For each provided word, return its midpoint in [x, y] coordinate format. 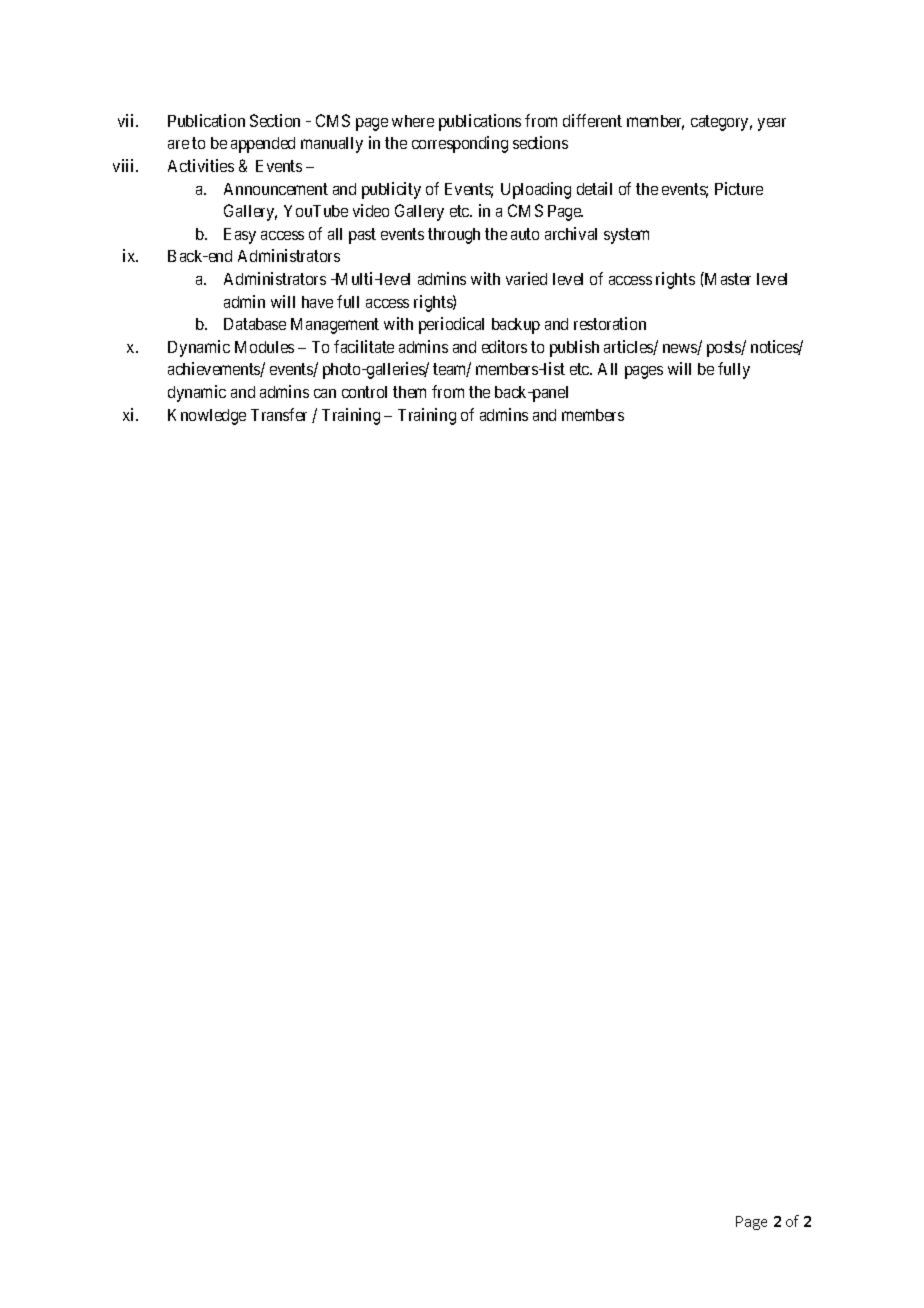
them [409, 392]
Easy [240, 236]
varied [526, 278]
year [772, 124]
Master [727, 278]
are [178, 144]
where [413, 121]
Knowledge [207, 417]
